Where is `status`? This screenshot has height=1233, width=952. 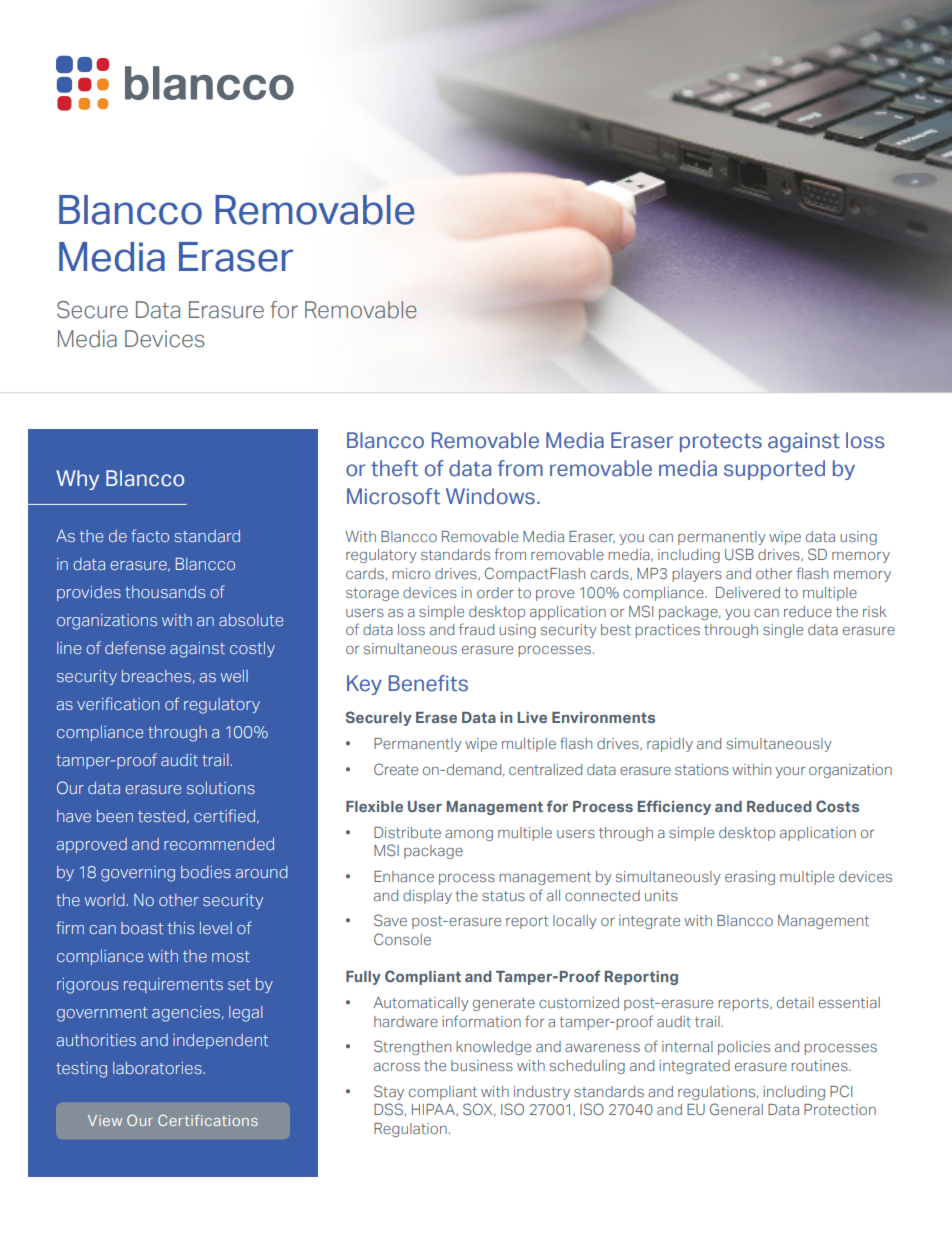
status is located at coordinates (503, 896).
